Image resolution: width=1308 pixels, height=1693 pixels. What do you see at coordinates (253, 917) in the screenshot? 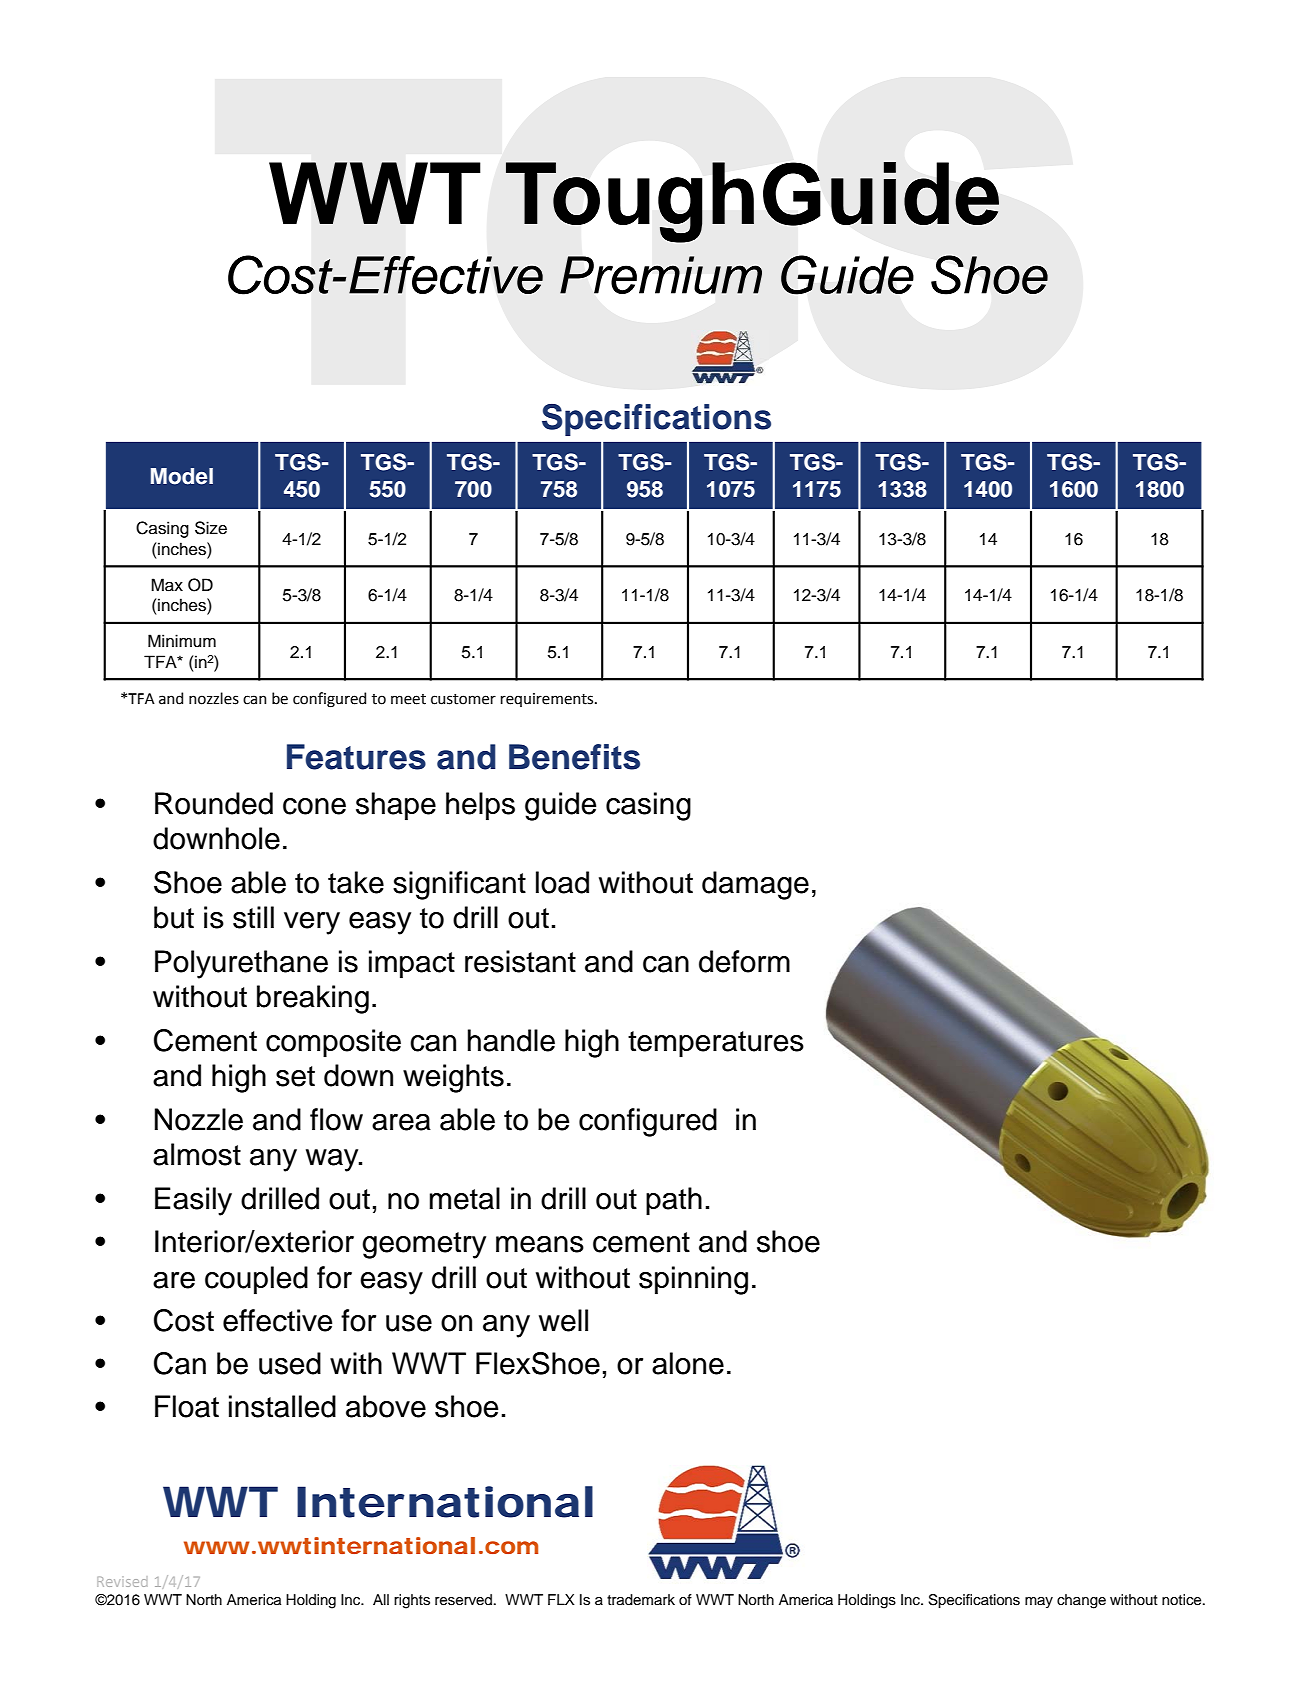
I see `still` at bounding box center [253, 917].
